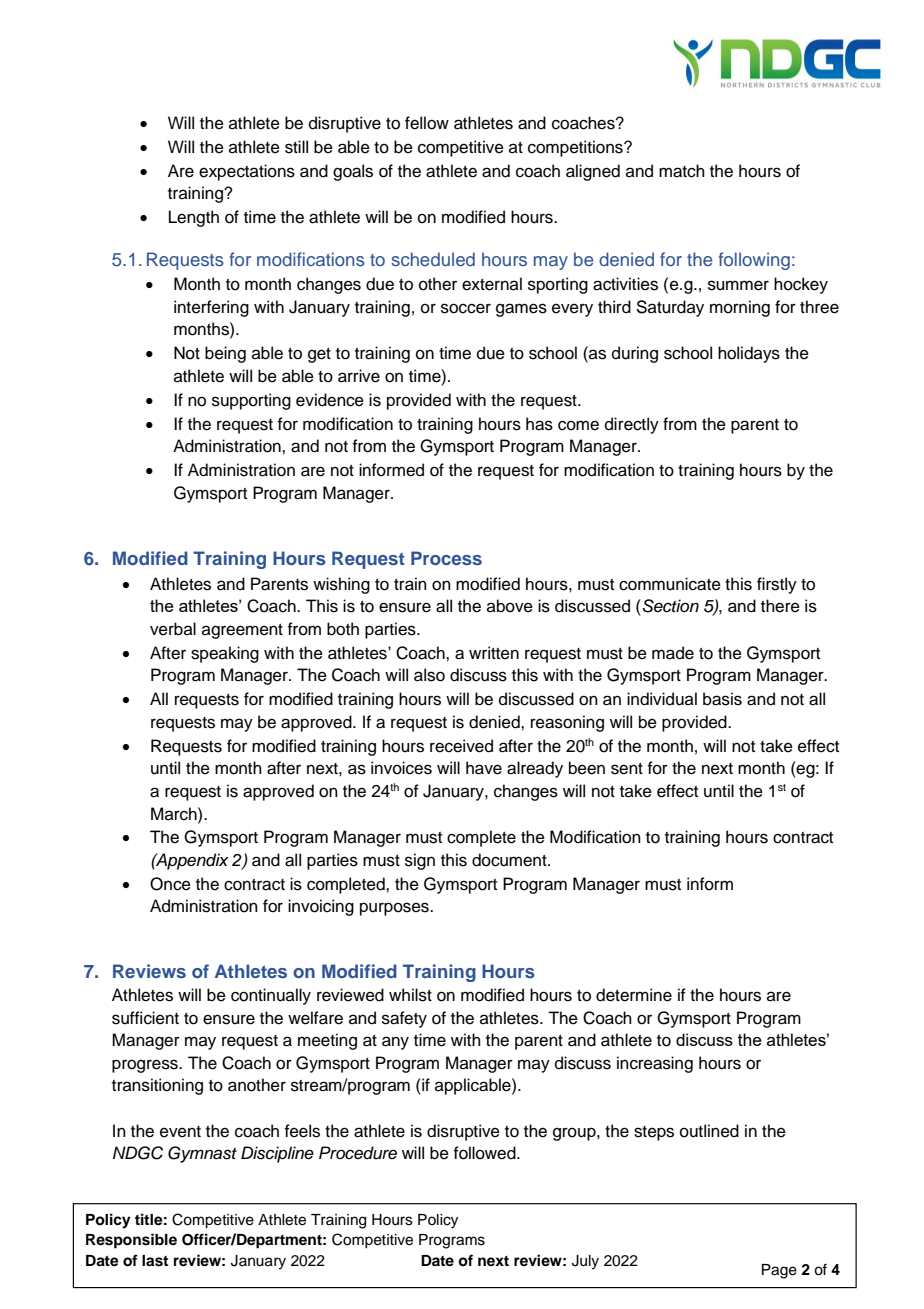 The height and width of the screenshot is (1309, 924). What do you see at coordinates (634, 995) in the screenshot?
I see `determine` at bounding box center [634, 995].
